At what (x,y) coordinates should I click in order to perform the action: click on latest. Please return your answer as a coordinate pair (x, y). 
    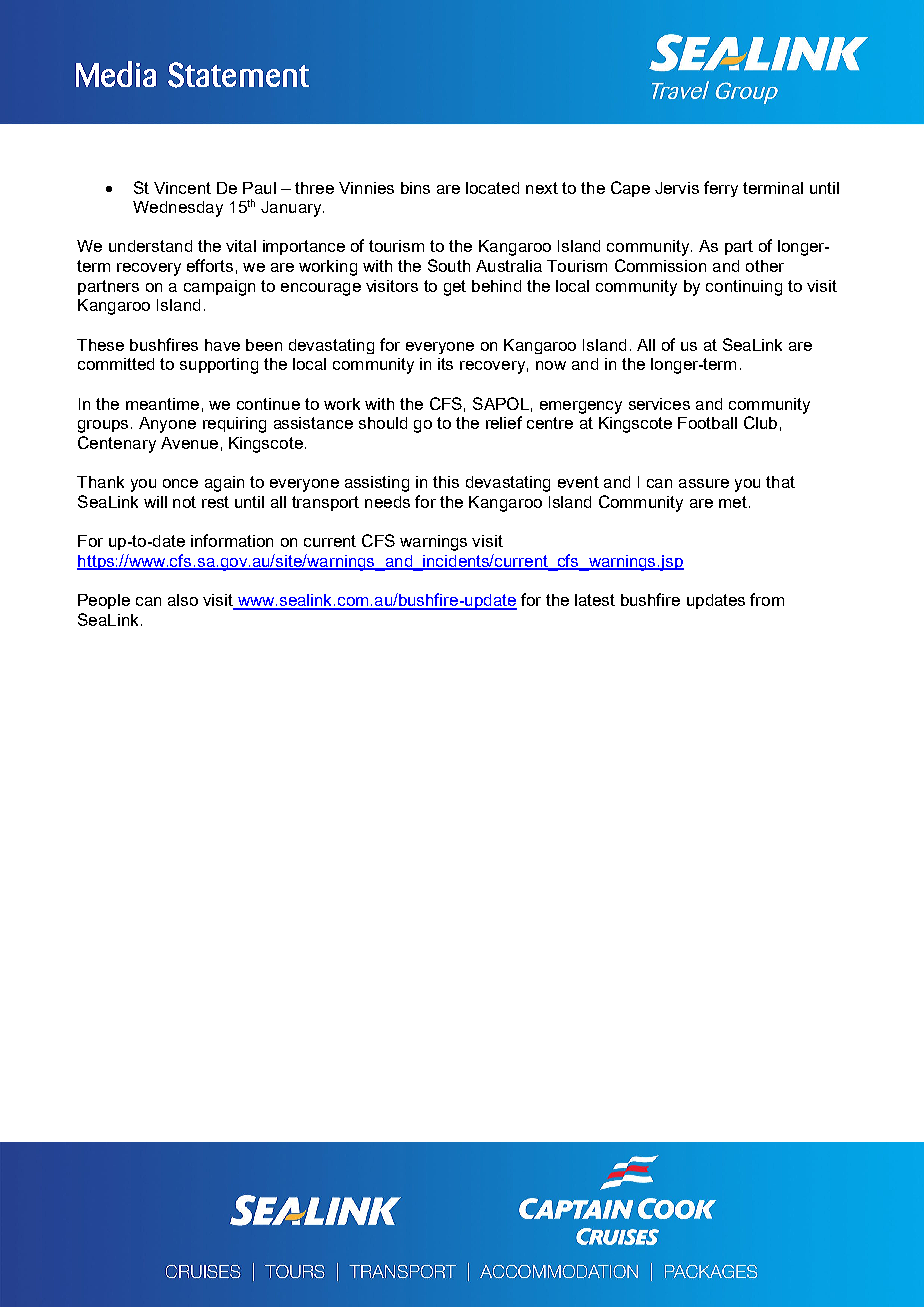
    Looking at the image, I should click on (595, 600).
